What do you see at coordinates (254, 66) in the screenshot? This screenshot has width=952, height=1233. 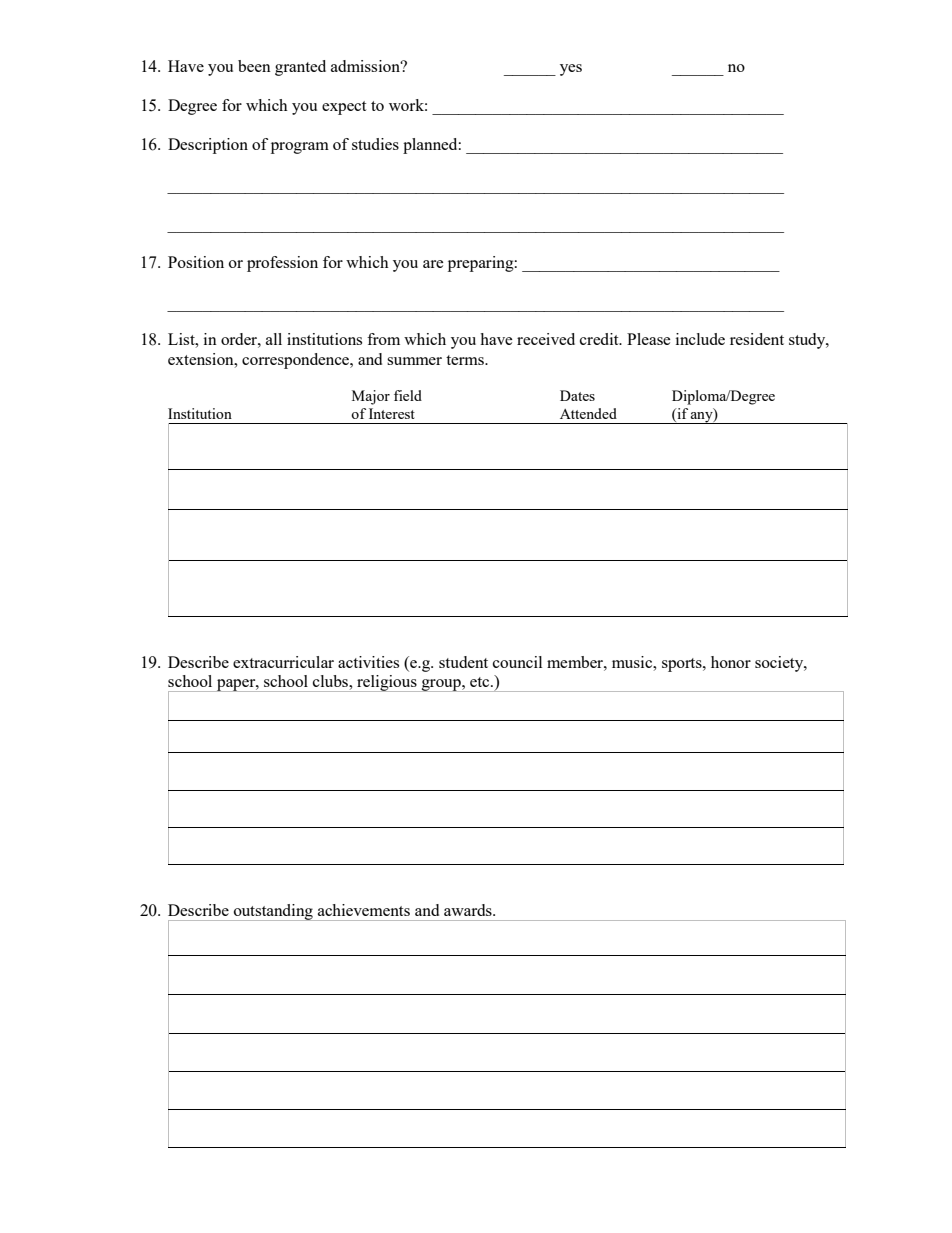 I see `been` at bounding box center [254, 66].
